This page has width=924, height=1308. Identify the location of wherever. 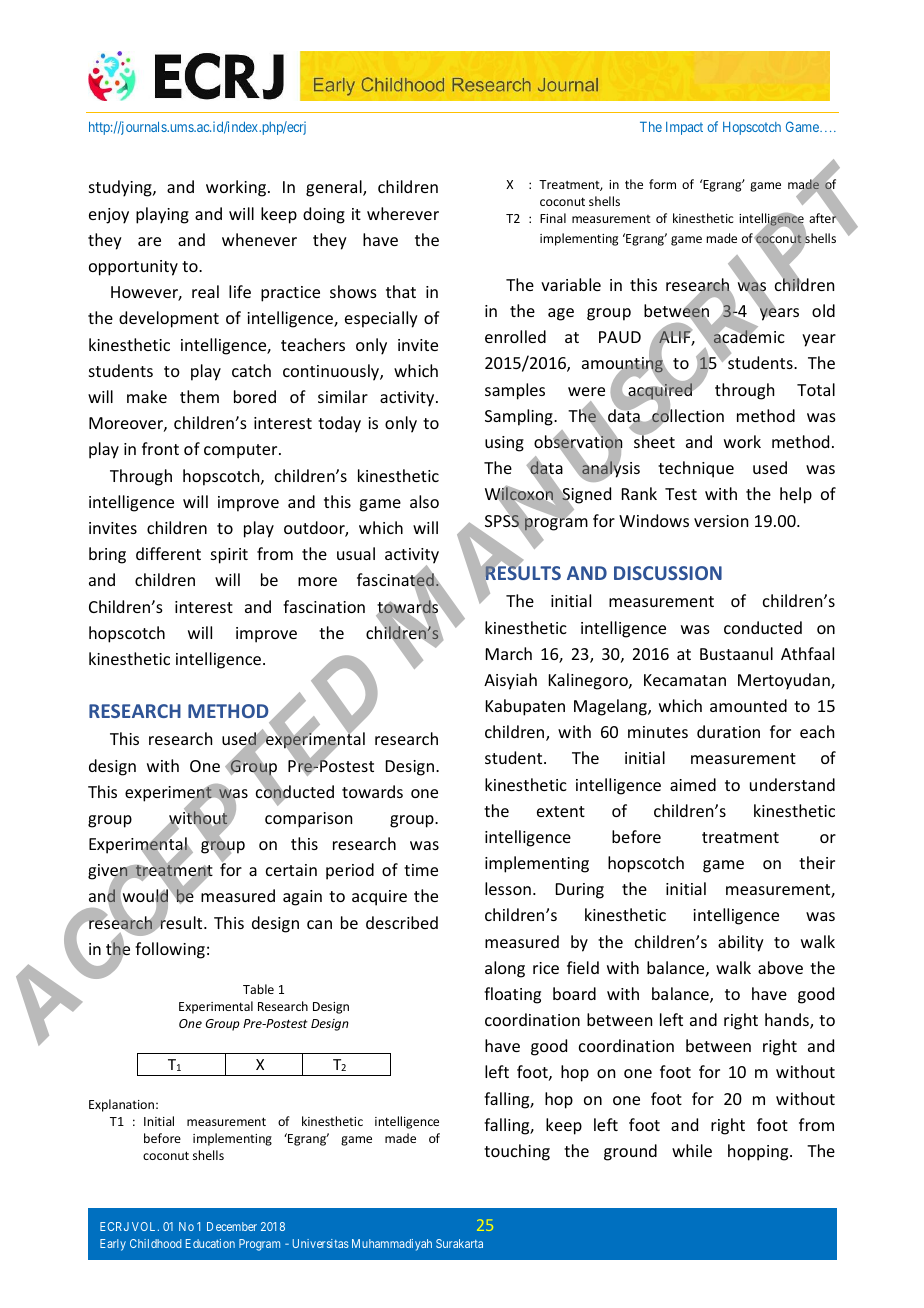
(403, 213).
